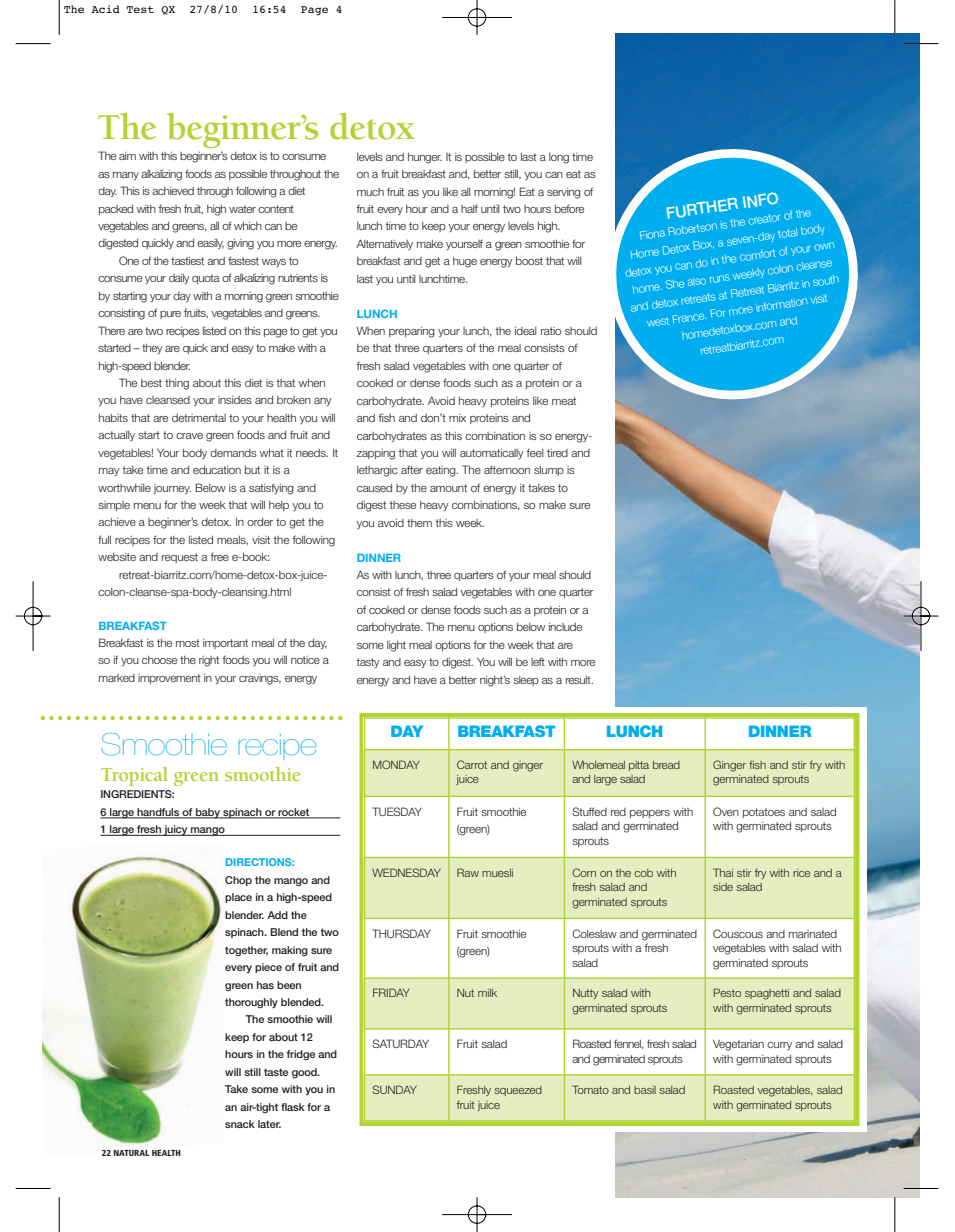 The image size is (955, 1232). What do you see at coordinates (723, 872) in the screenshot?
I see `Thai` at bounding box center [723, 872].
